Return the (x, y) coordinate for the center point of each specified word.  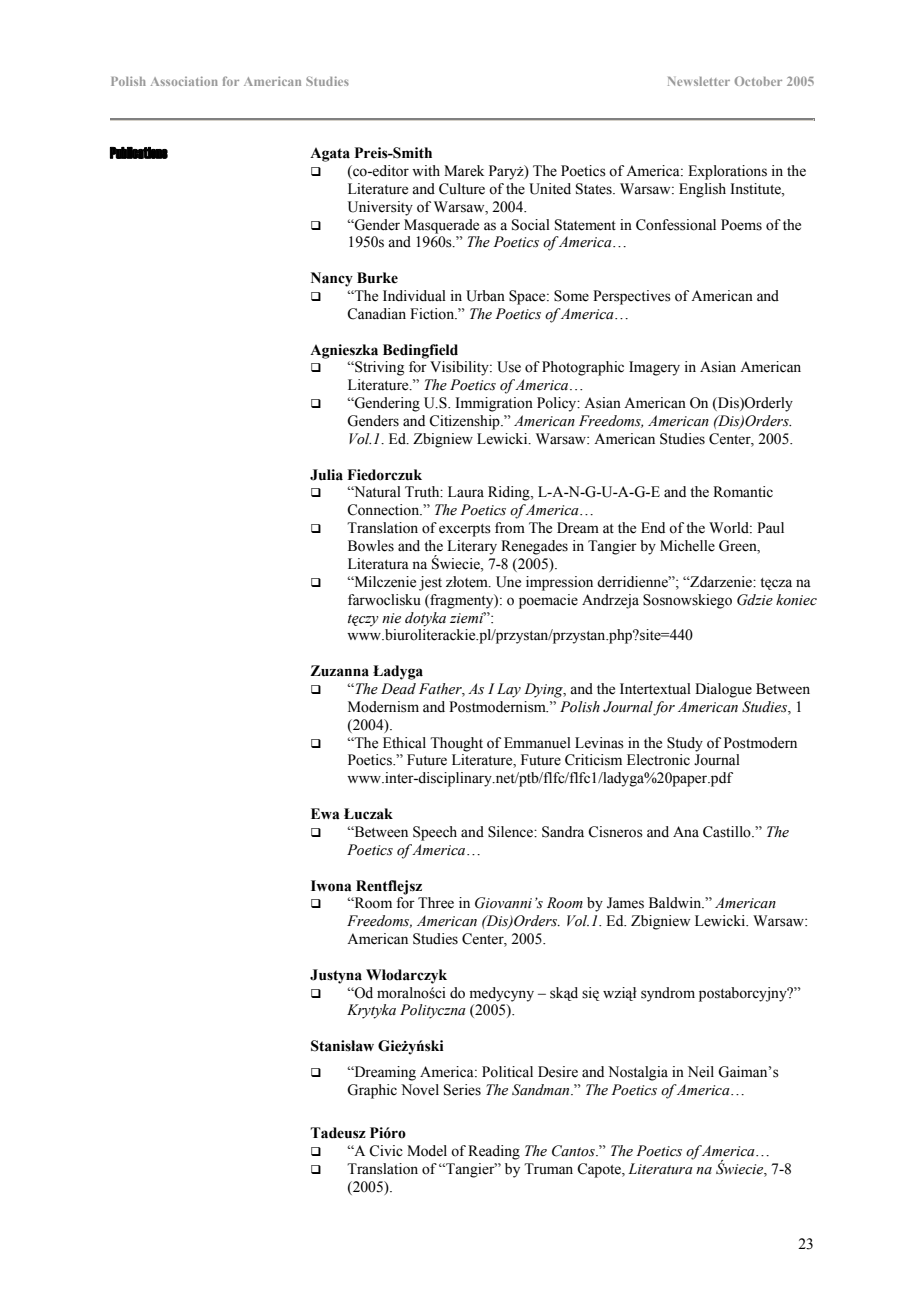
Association (184, 81)
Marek (464, 171)
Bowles (371, 546)
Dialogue (723, 690)
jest (430, 583)
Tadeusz (338, 1133)
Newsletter (699, 81)
